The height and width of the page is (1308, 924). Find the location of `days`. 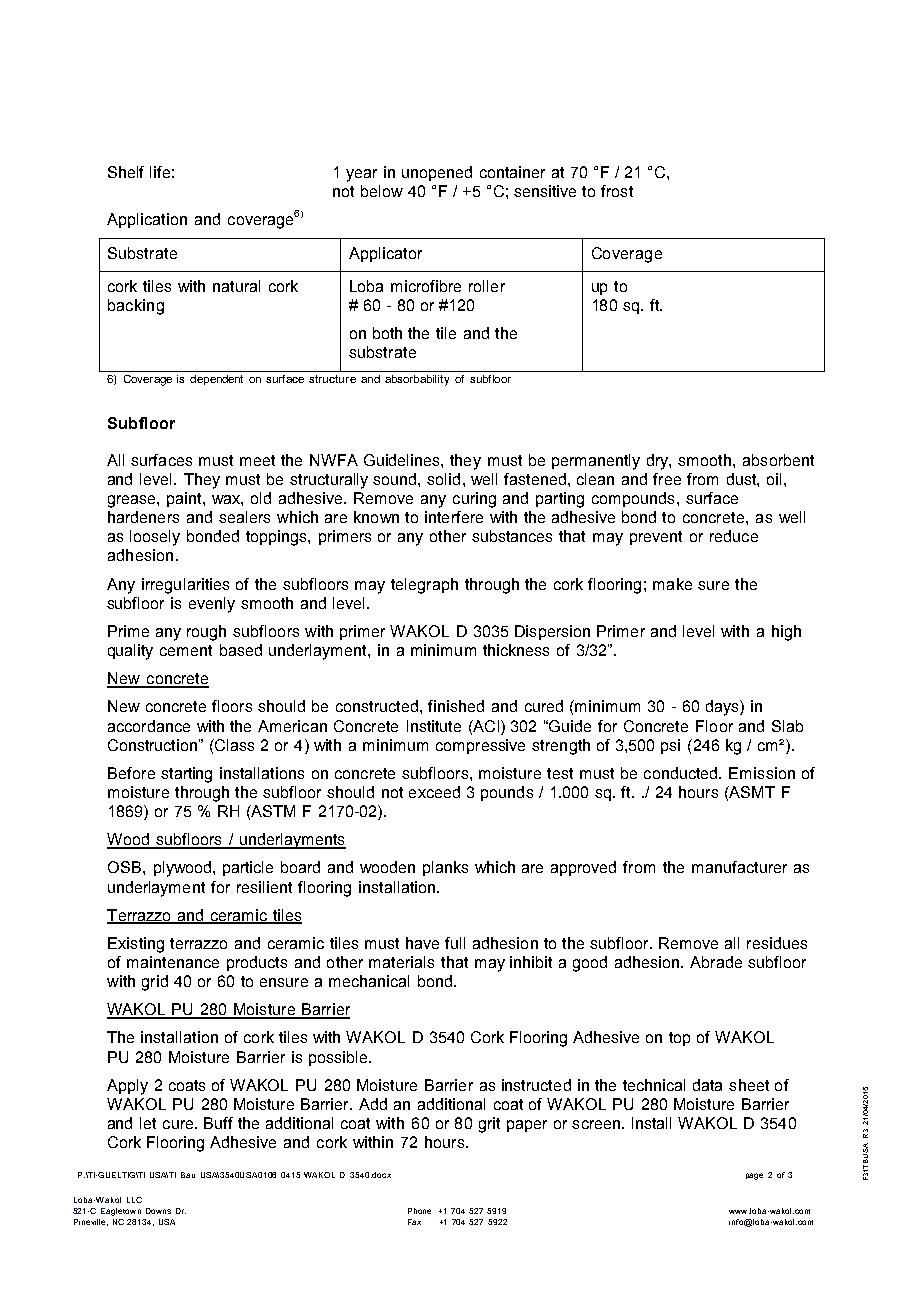

days is located at coordinates (723, 708).
